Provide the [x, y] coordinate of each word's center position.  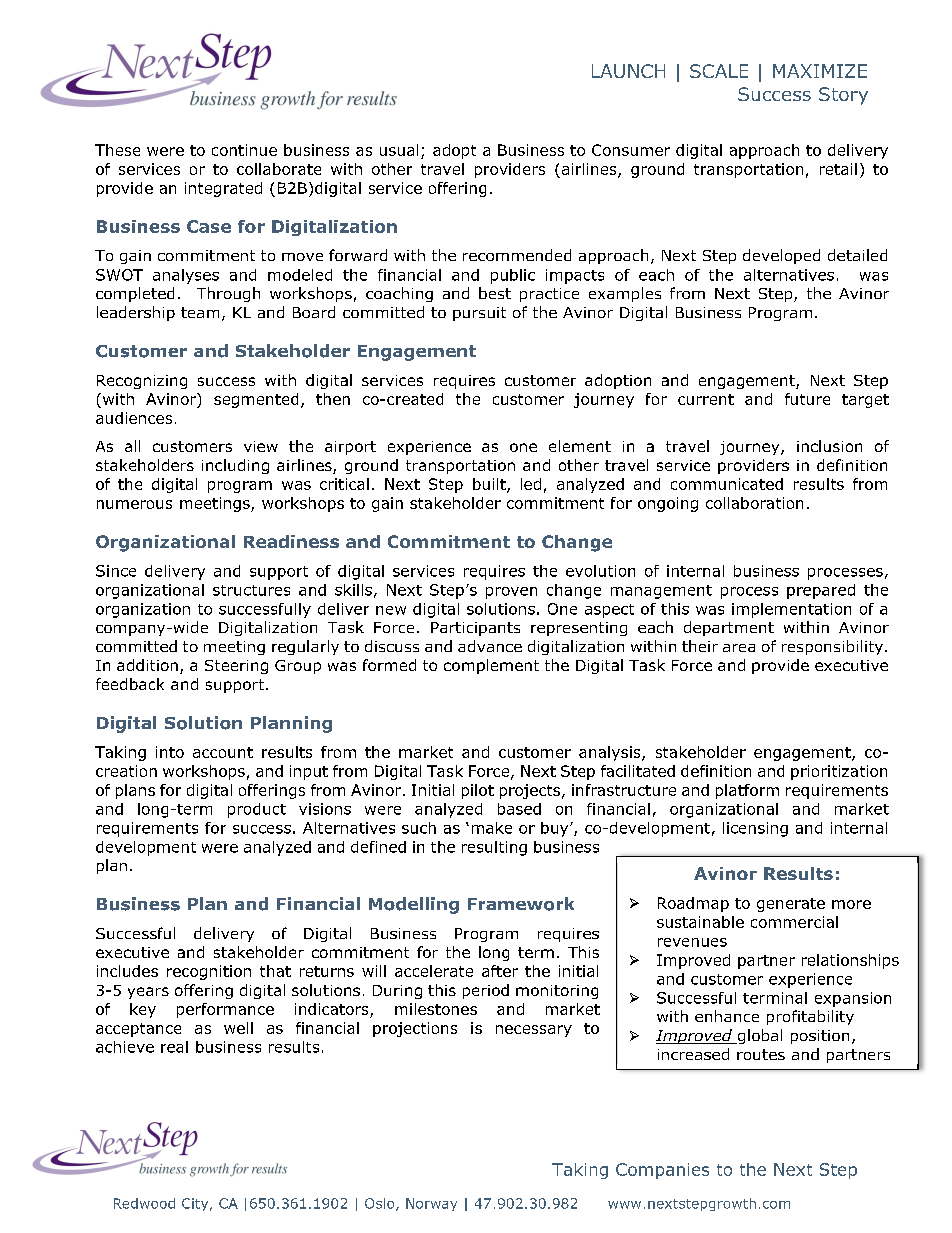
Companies [662, 1171]
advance [490, 646]
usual [399, 150]
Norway [431, 1204]
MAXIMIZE [820, 71]
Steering [236, 667]
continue [244, 150]
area [739, 648]
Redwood [144, 1203]
